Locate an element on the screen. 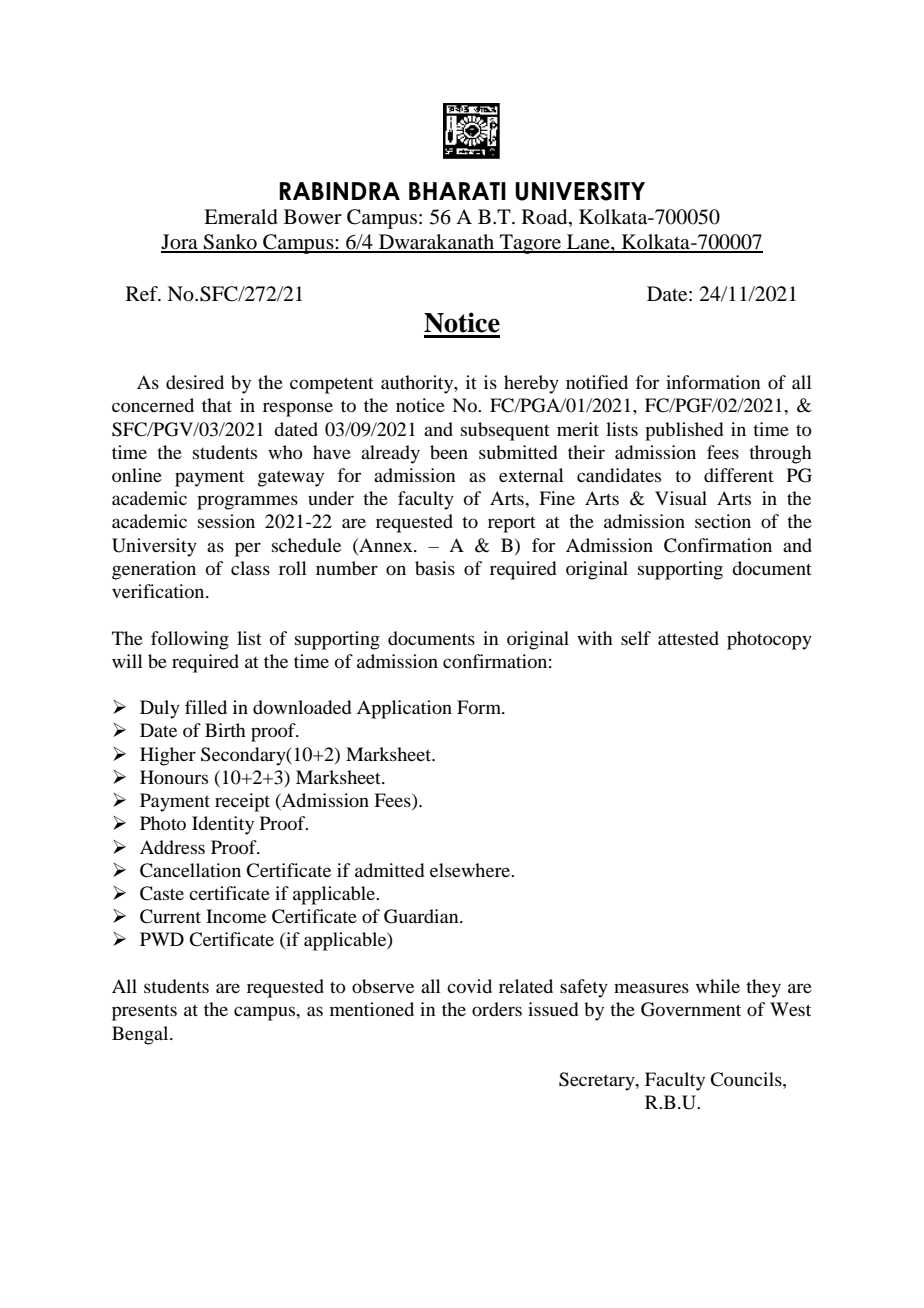  Bengal is located at coordinates (141, 1035).
